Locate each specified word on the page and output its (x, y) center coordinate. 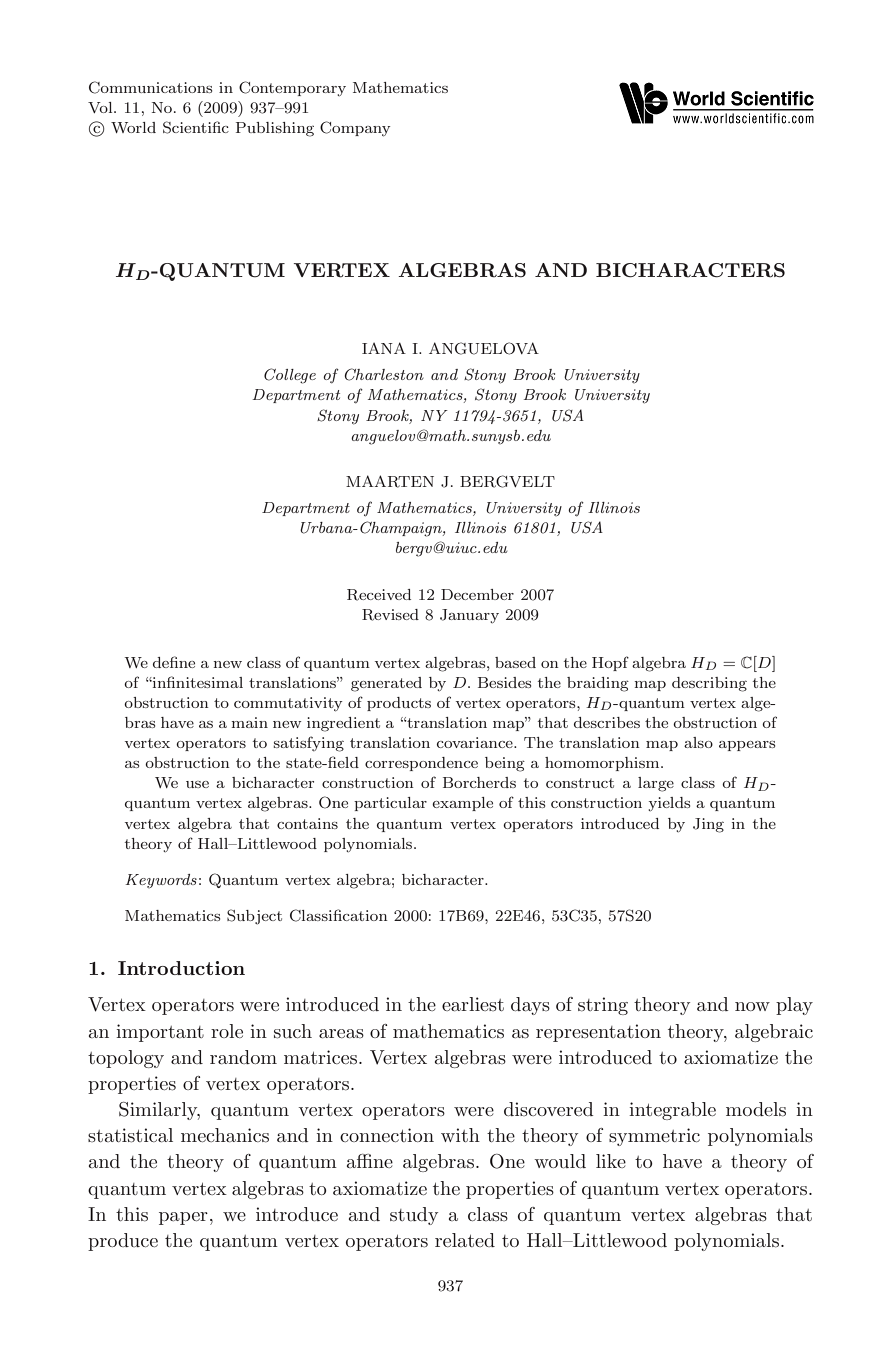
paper (183, 1218)
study (414, 1216)
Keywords (161, 881)
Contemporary (292, 88)
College (290, 376)
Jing (708, 825)
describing (709, 684)
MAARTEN (390, 481)
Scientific (196, 127)
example (462, 804)
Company (355, 129)
